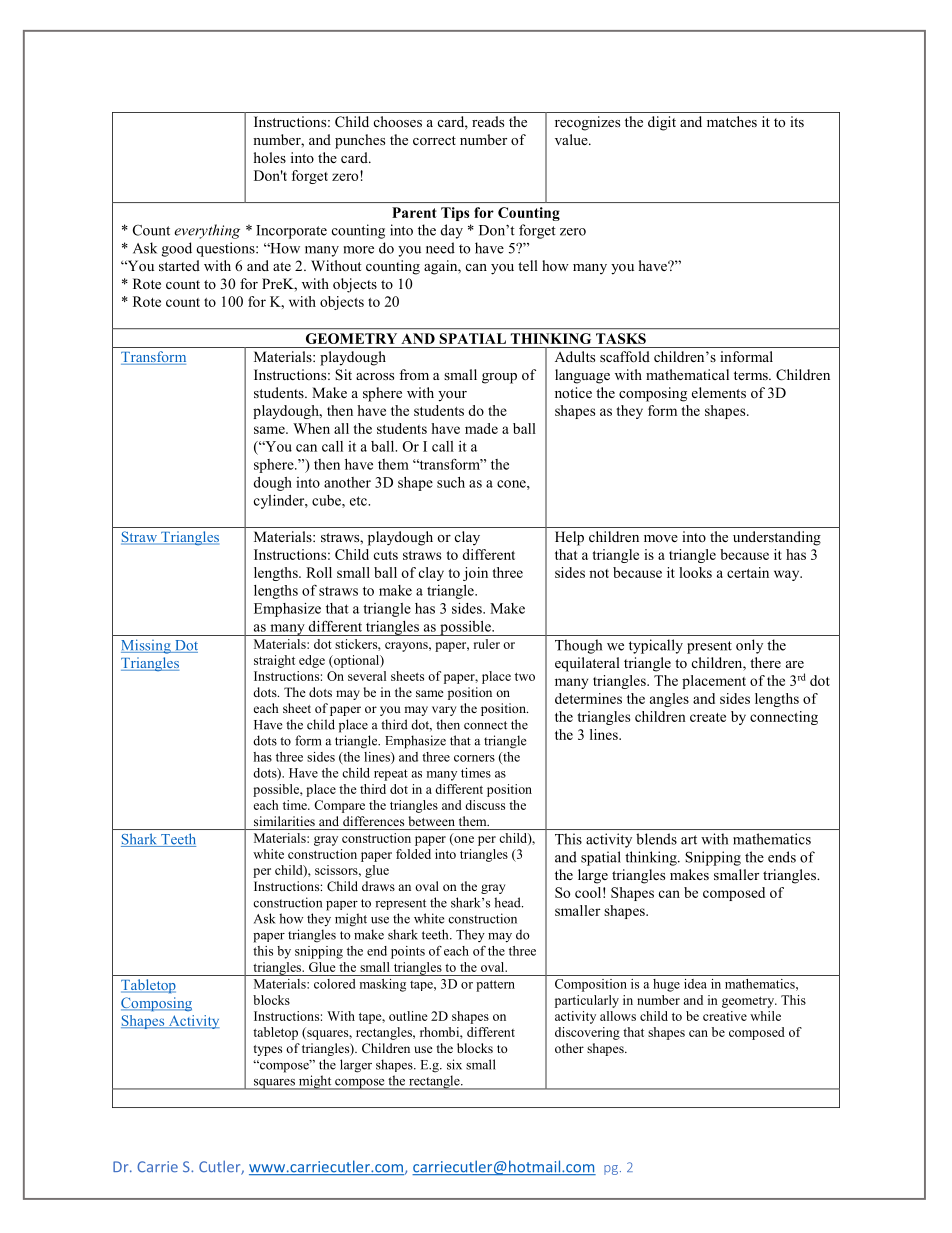  What do you see at coordinates (708, 717) in the page?
I see `create` at bounding box center [708, 717].
